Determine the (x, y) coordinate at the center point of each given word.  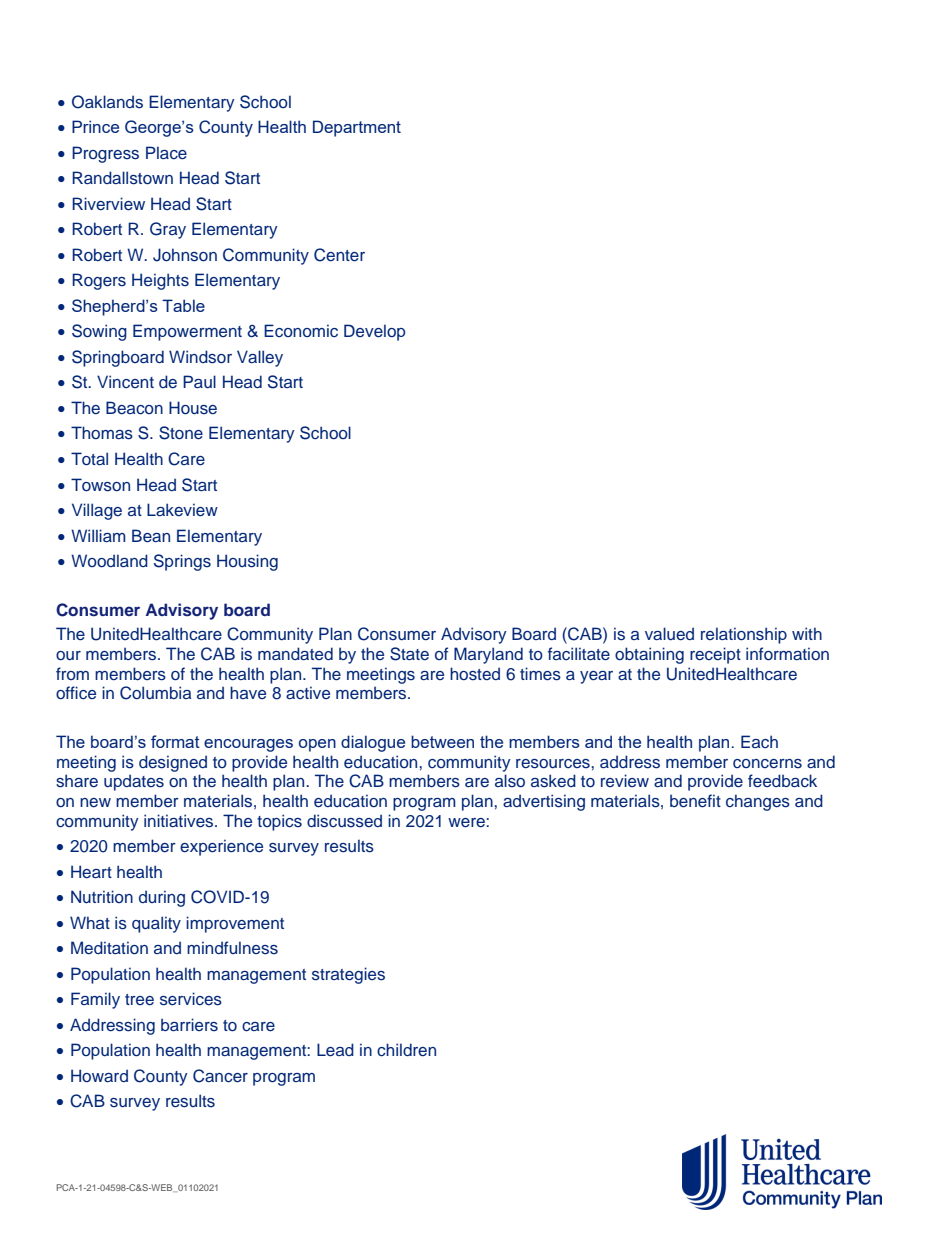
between (442, 741)
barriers (189, 1024)
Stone (181, 433)
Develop (375, 332)
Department (357, 128)
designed (173, 763)
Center (339, 255)
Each (759, 742)
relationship (744, 635)
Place (166, 153)
